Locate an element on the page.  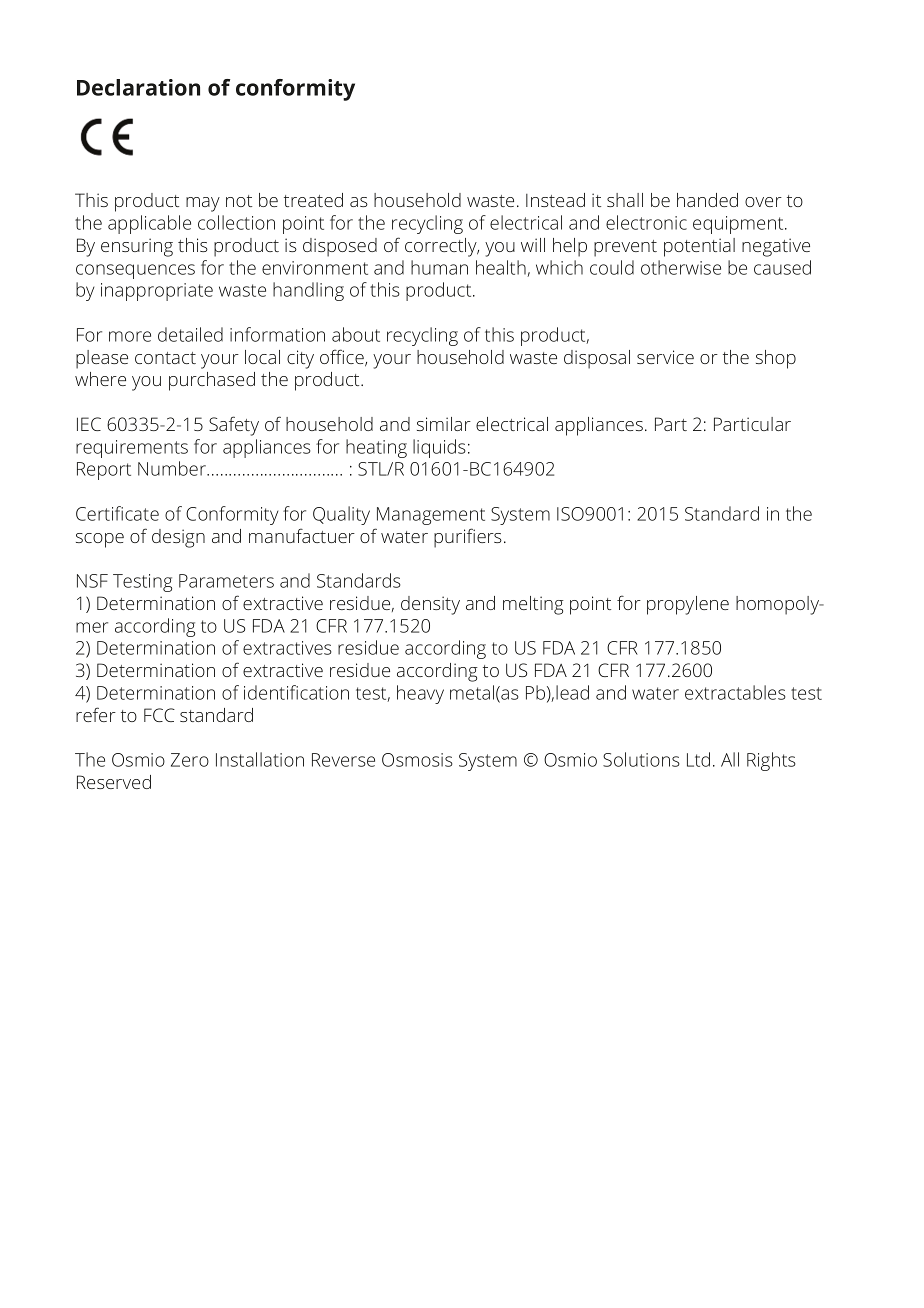
design is located at coordinates (178, 538).
